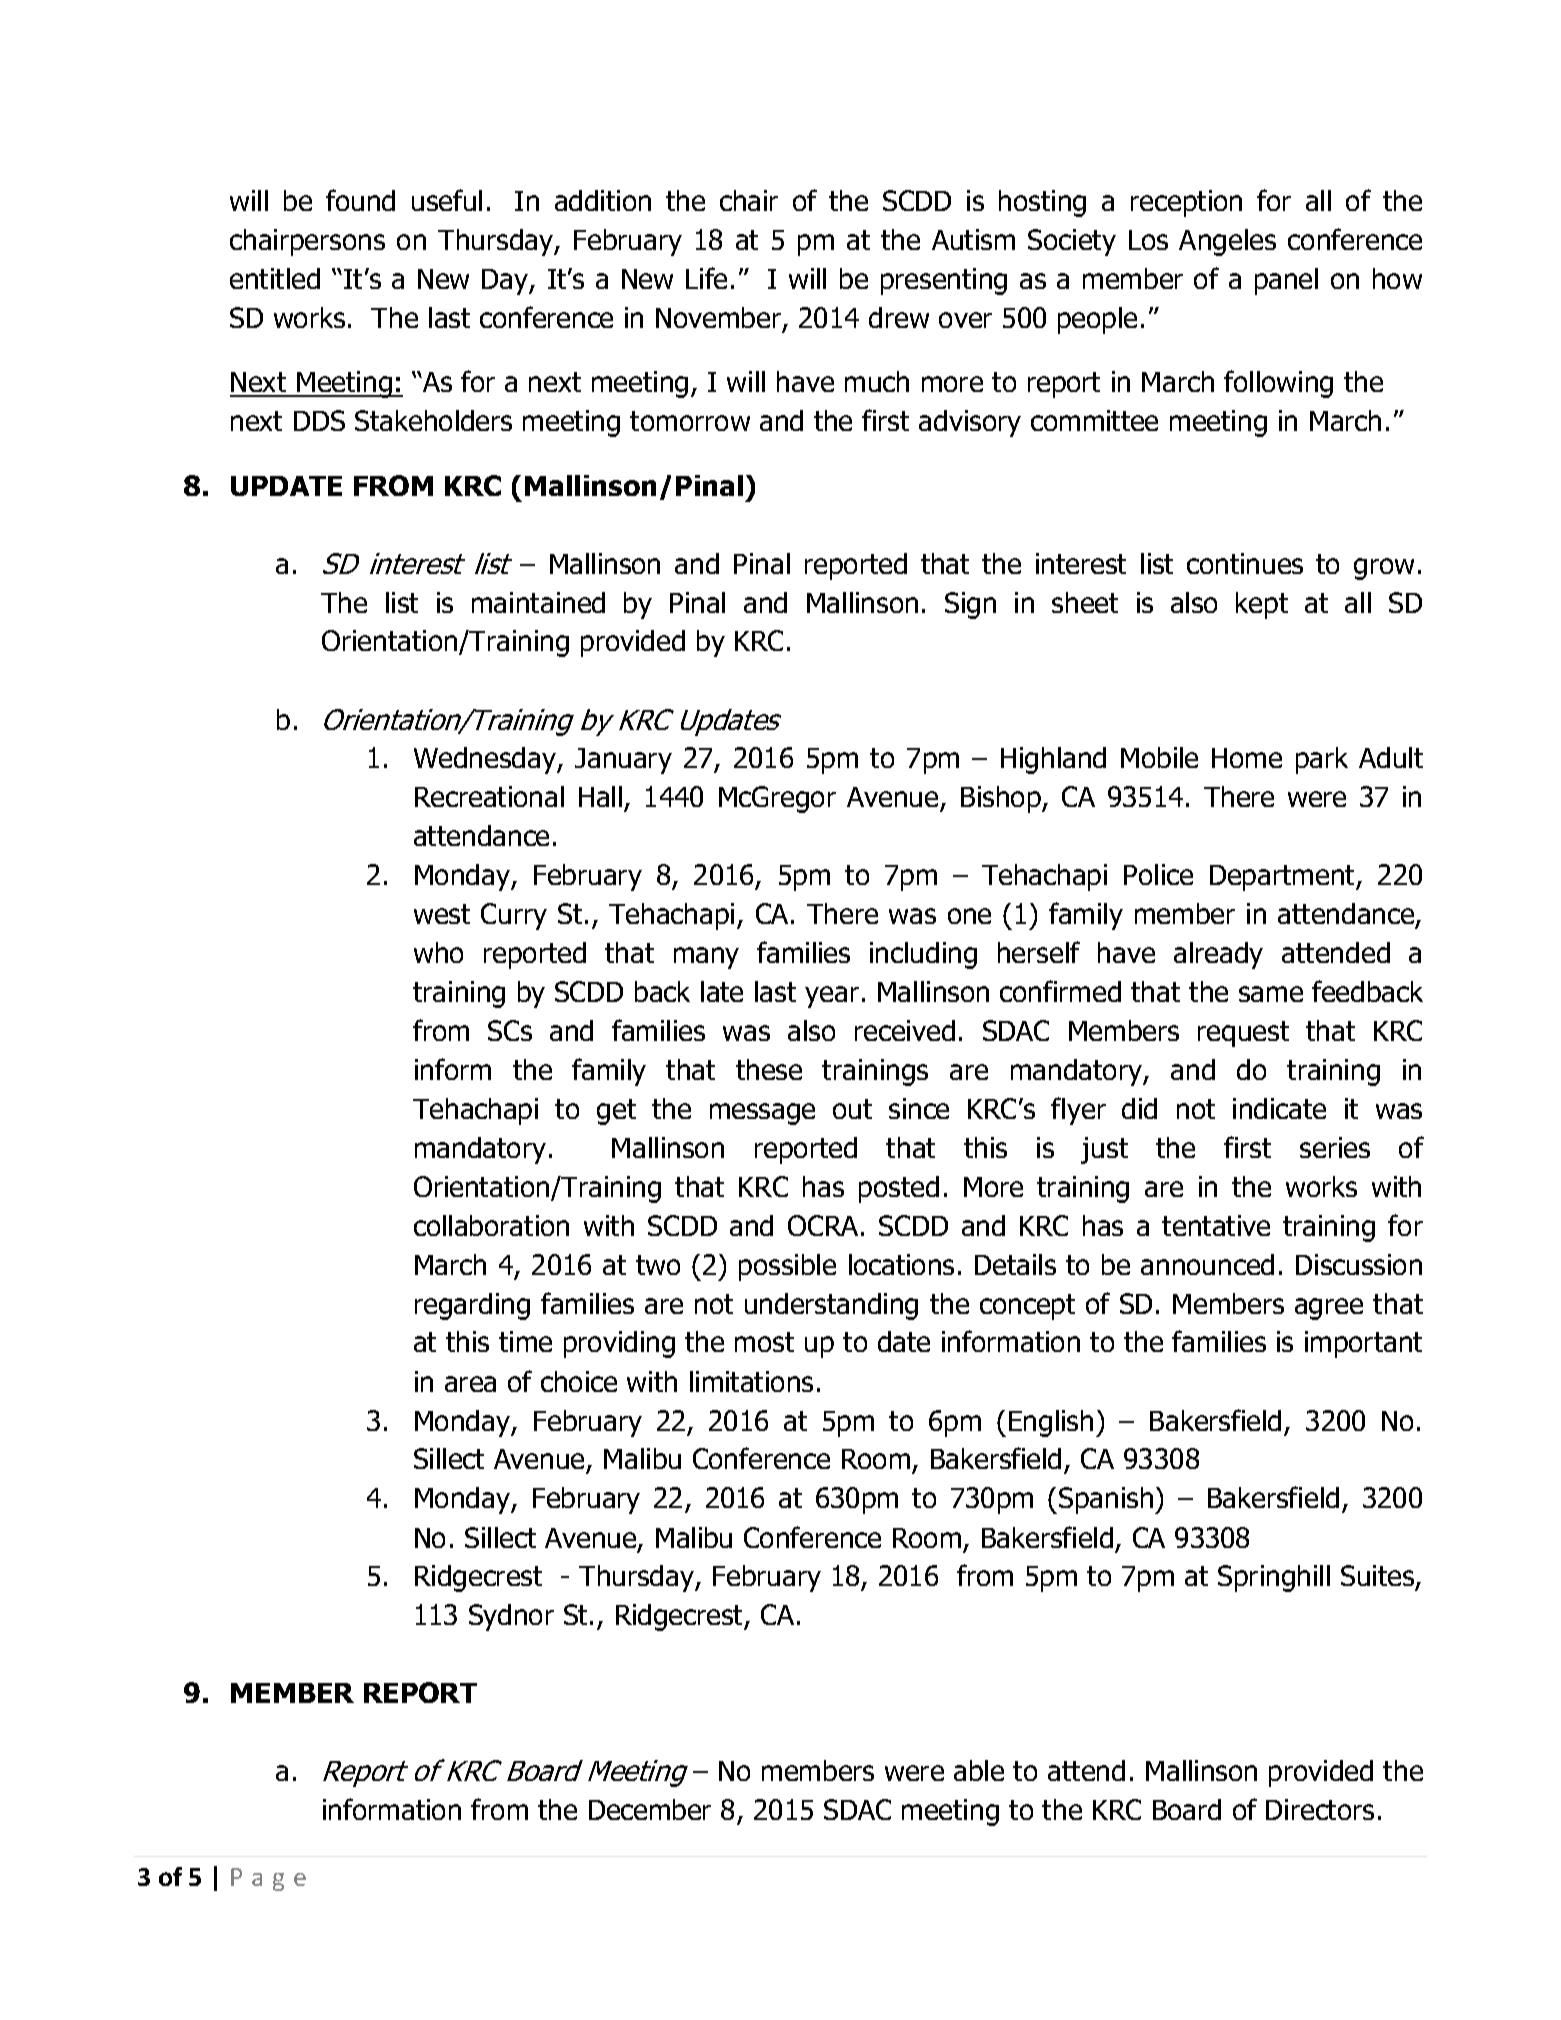 The width and height of the image is (1561, 2020). Describe the element at coordinates (447, 200) in the image. I see `useful` at that location.
